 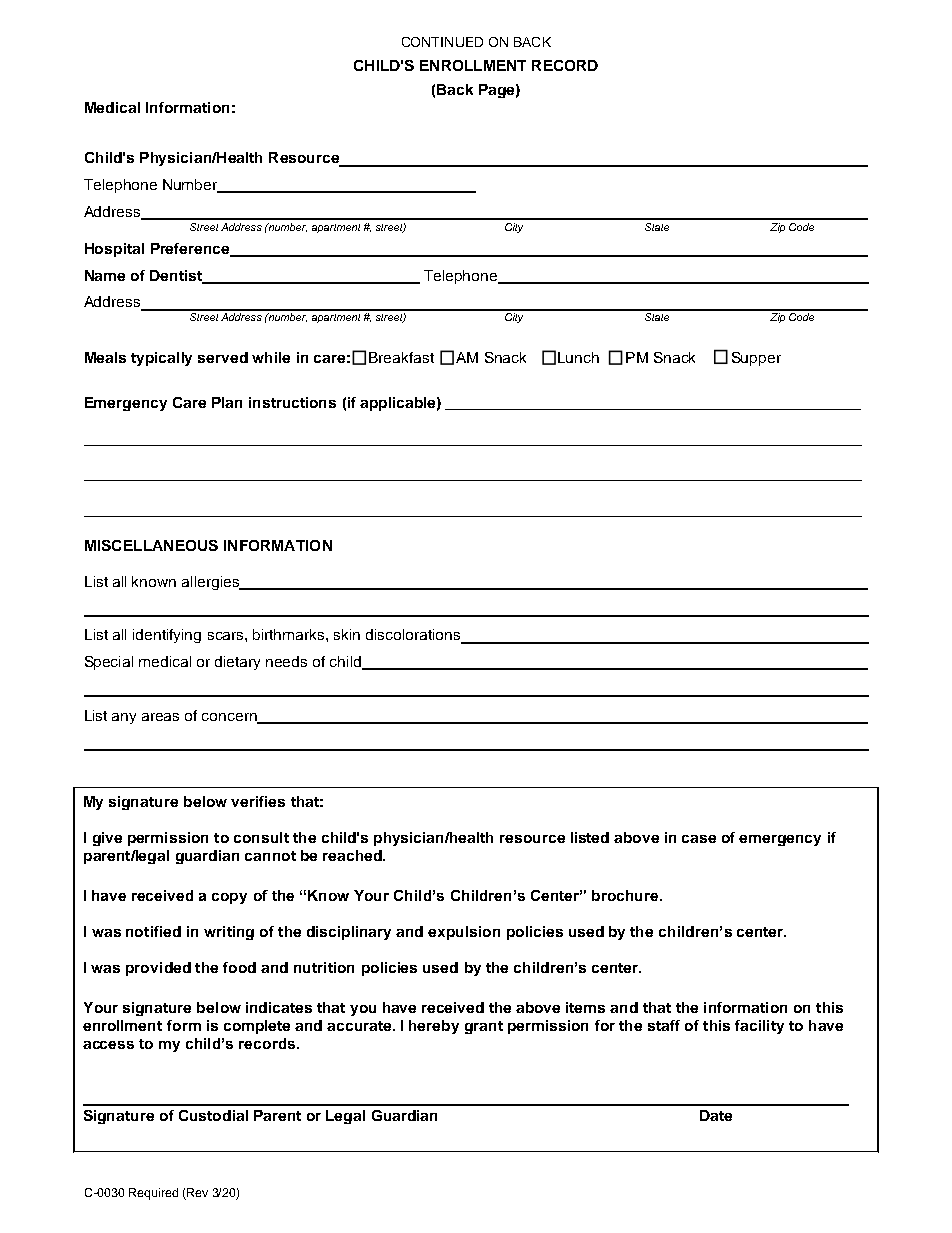 I want to click on CONTINUED, so click(x=442, y=42).
